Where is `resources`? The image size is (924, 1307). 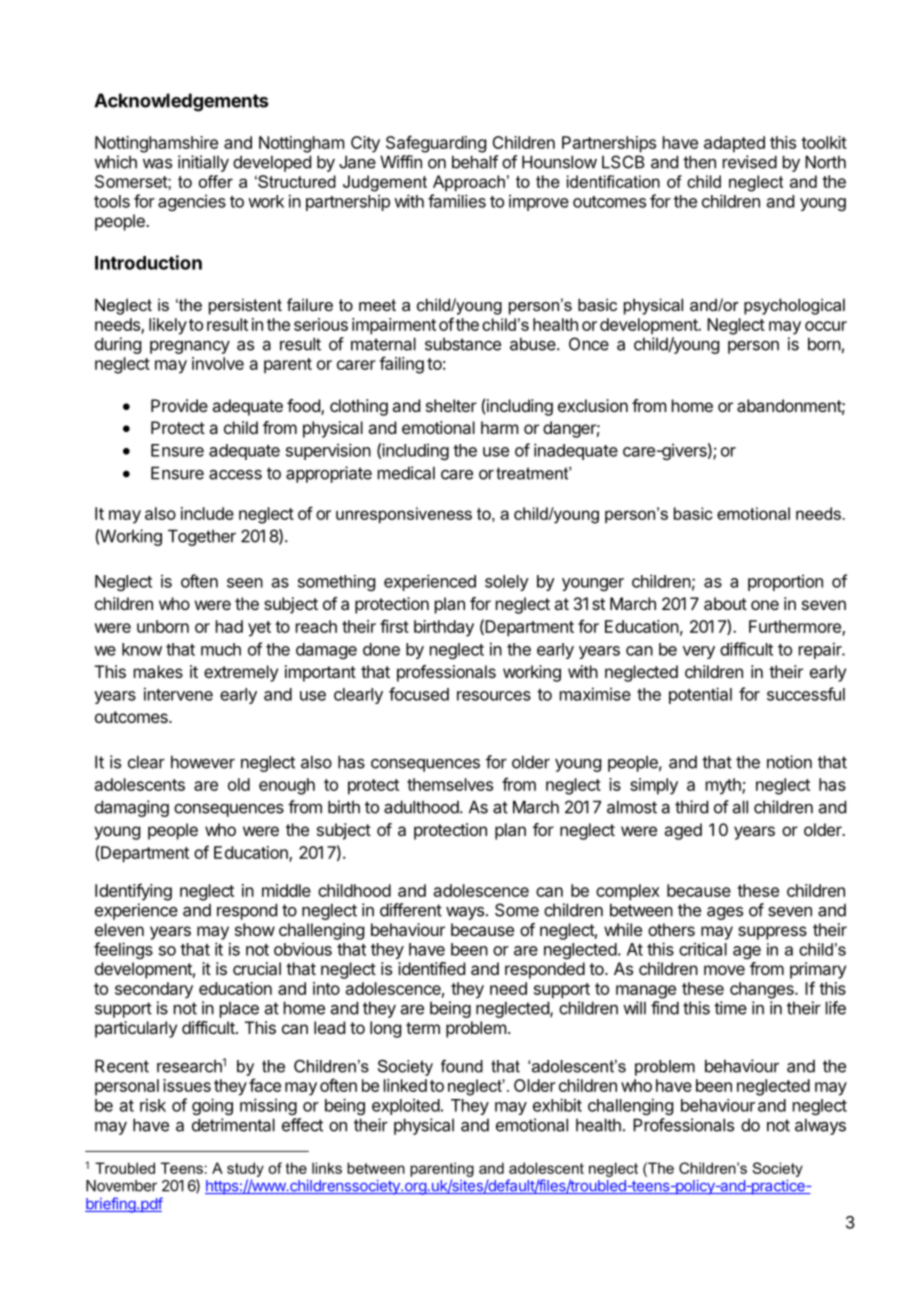
resources is located at coordinates (494, 696).
